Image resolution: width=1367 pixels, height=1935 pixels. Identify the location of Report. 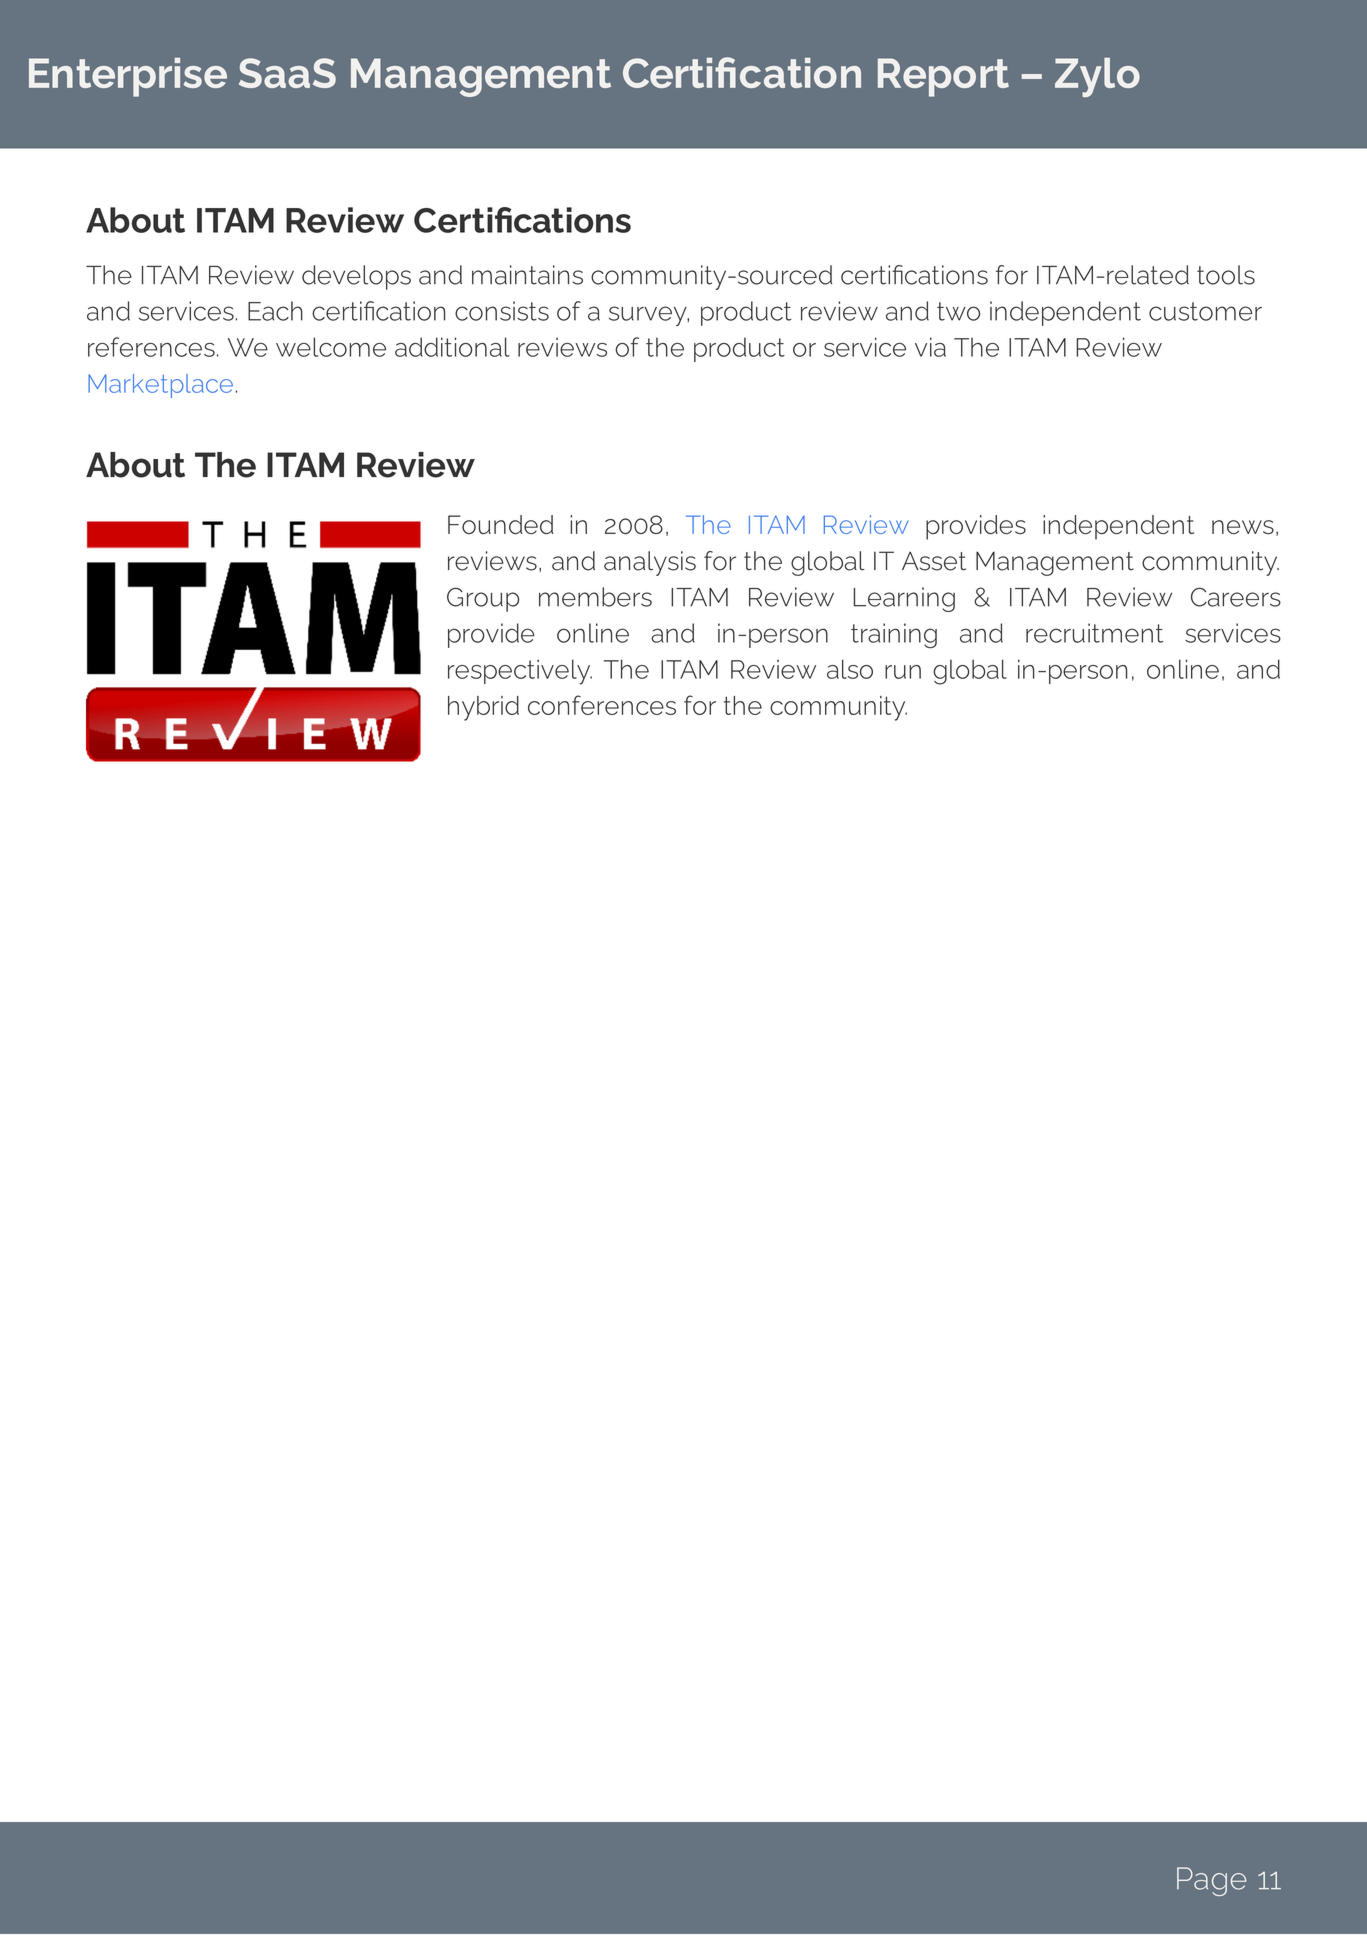
(943, 77).
